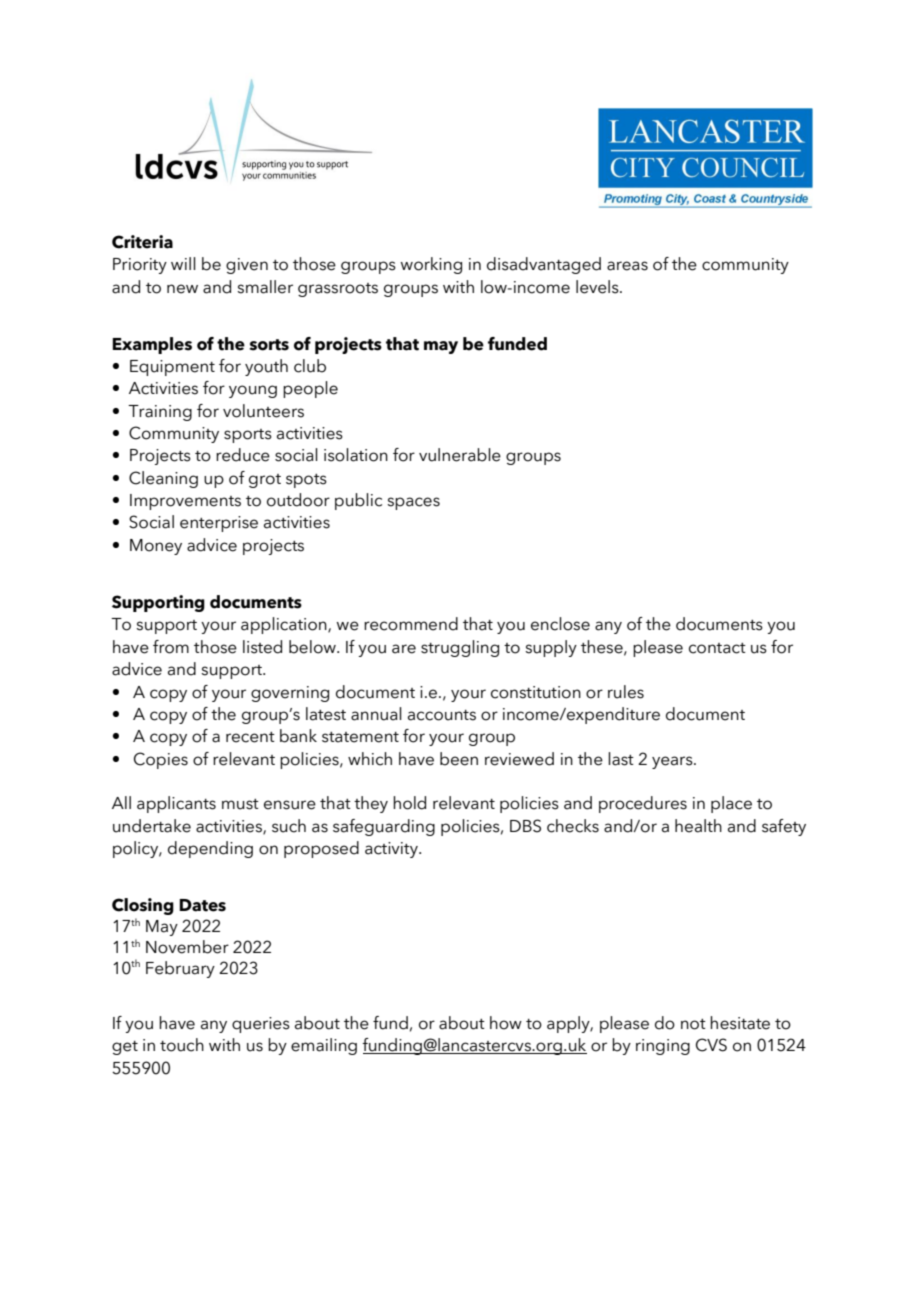 This screenshot has width=924, height=1308. I want to click on Money, so click(156, 547).
